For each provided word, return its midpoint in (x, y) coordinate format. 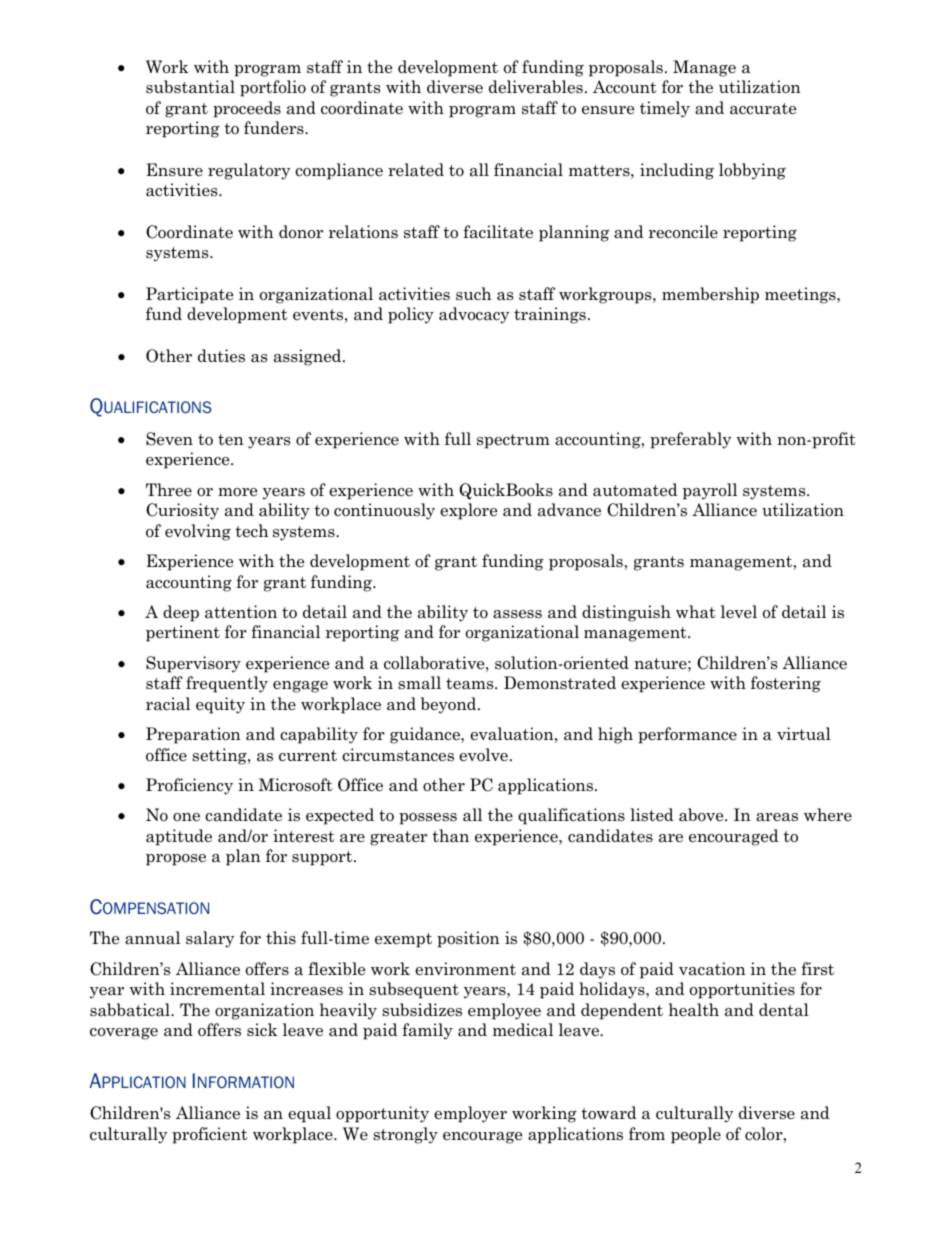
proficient (210, 1135)
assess (517, 614)
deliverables (536, 87)
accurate (763, 109)
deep (181, 613)
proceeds (247, 109)
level (739, 611)
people (696, 1135)
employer (470, 1114)
